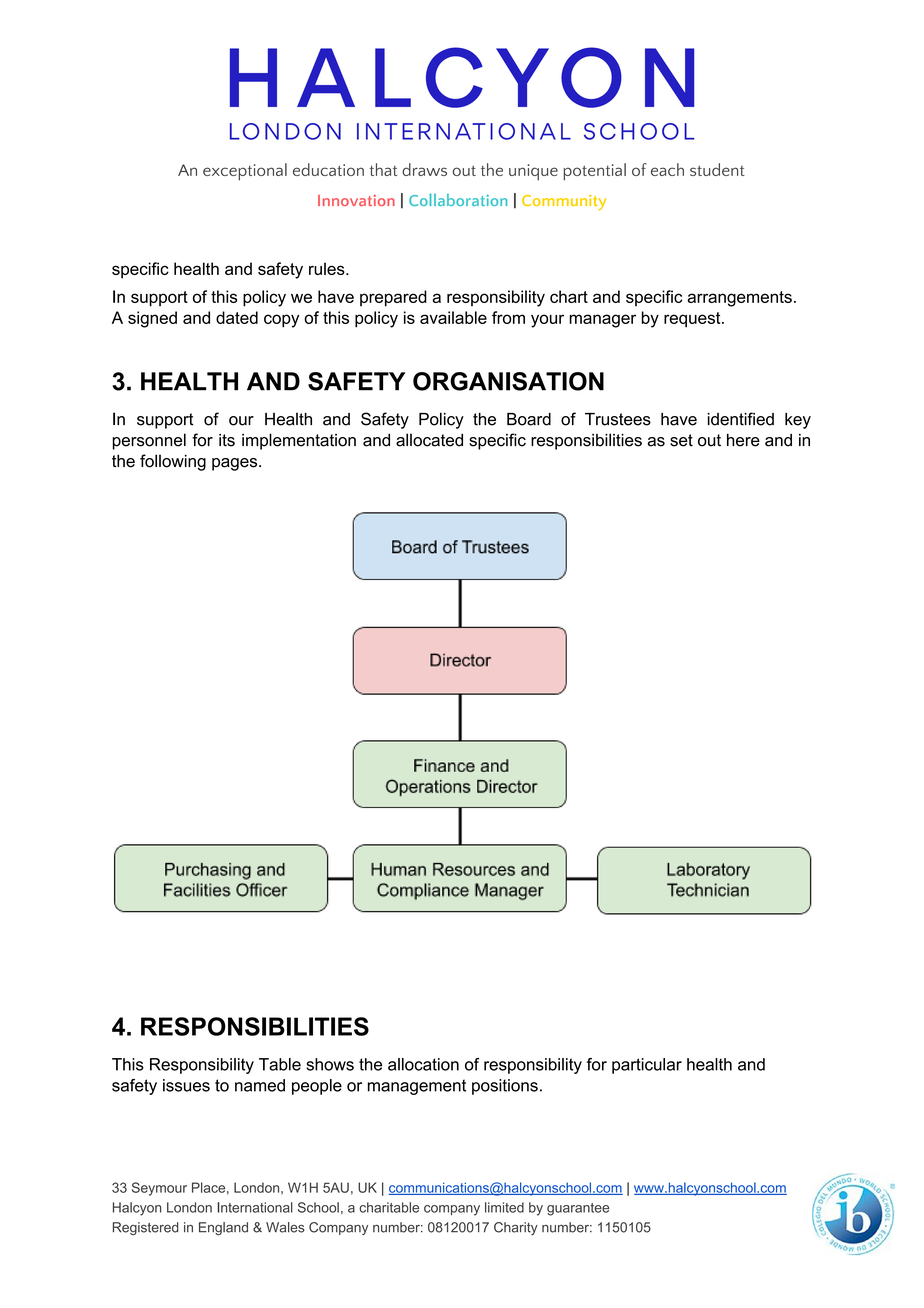  What do you see at coordinates (236, 464) in the document?
I see `pages` at bounding box center [236, 464].
